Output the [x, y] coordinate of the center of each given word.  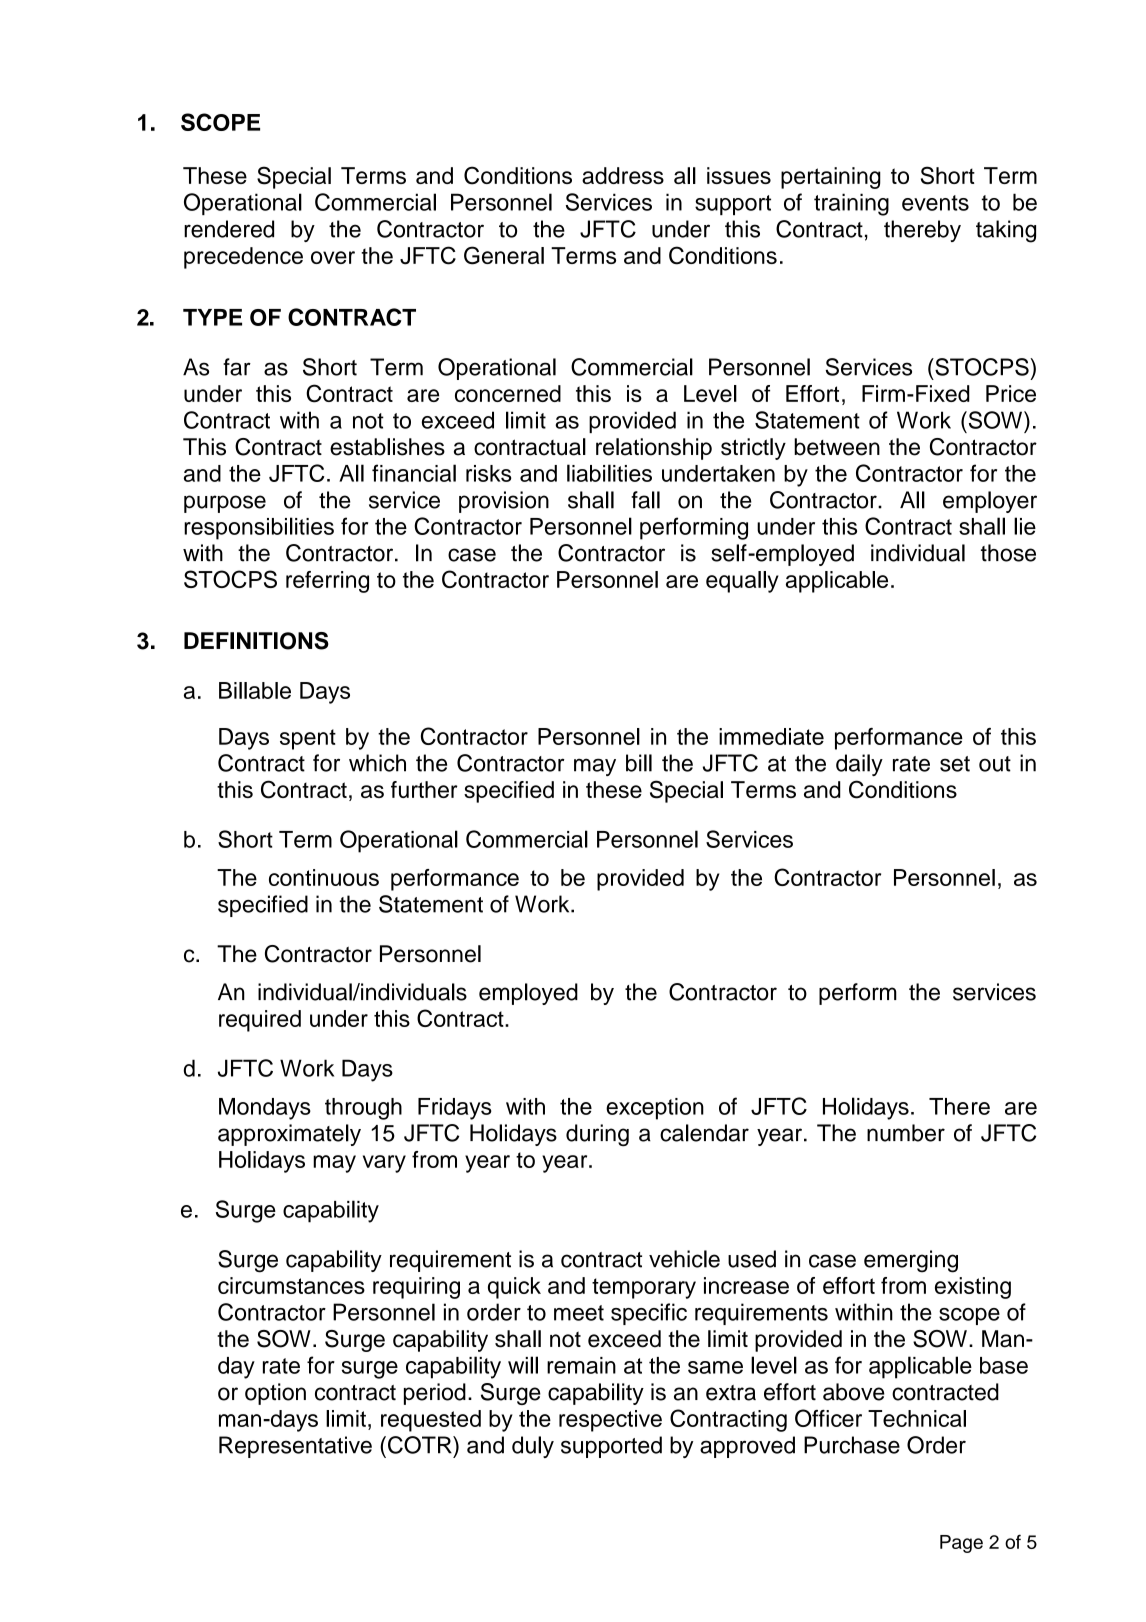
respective [610, 1421]
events [935, 203]
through [363, 1109]
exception [655, 1109]
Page [961, 1544]
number [906, 1133]
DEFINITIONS [256, 641]
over [333, 257]
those [1008, 553]
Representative [295, 1447]
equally [742, 582]
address [623, 175]
